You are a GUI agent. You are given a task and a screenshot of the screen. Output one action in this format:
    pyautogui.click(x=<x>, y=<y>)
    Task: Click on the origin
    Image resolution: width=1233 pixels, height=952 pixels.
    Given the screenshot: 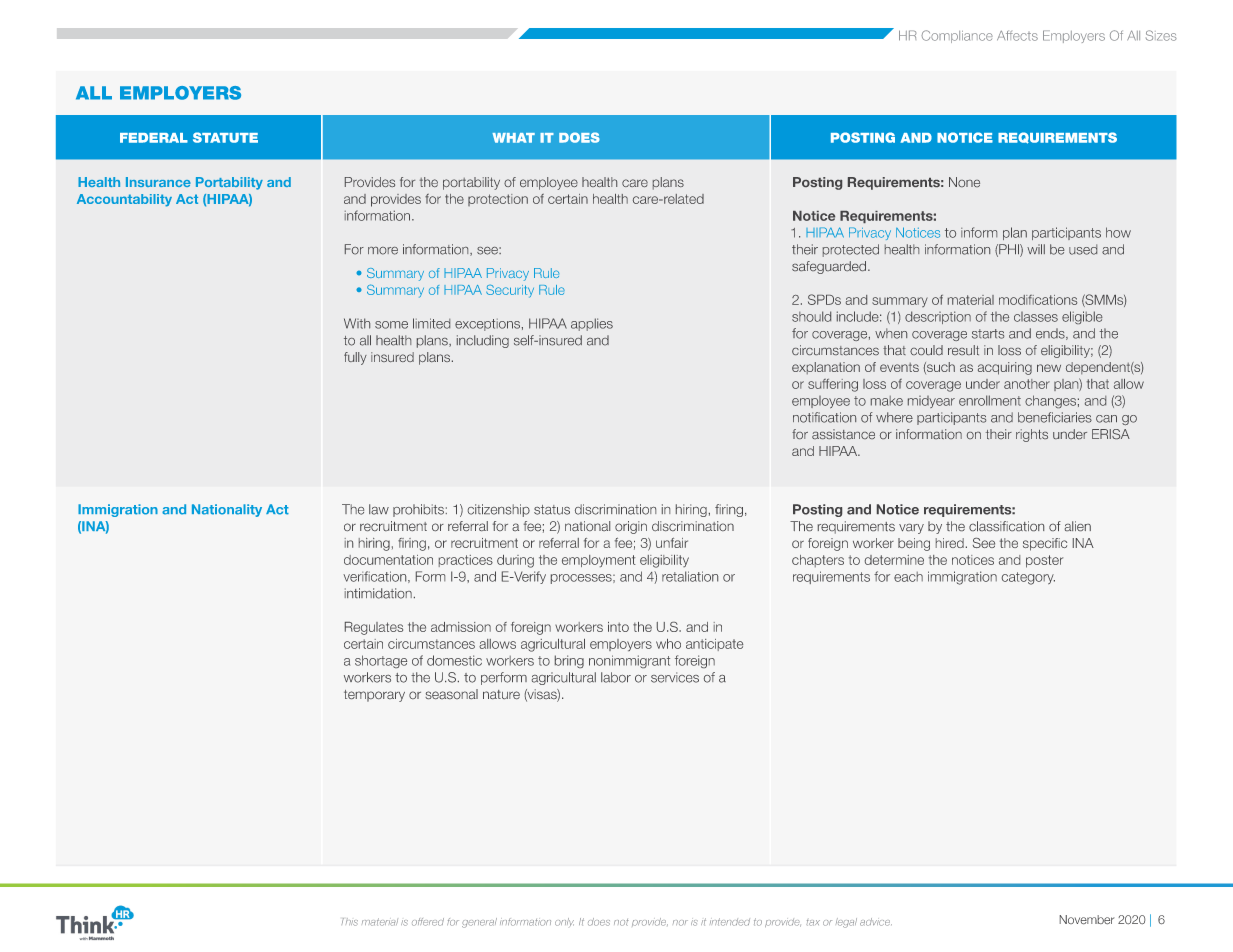 What is the action you would take?
    pyautogui.click(x=631, y=527)
